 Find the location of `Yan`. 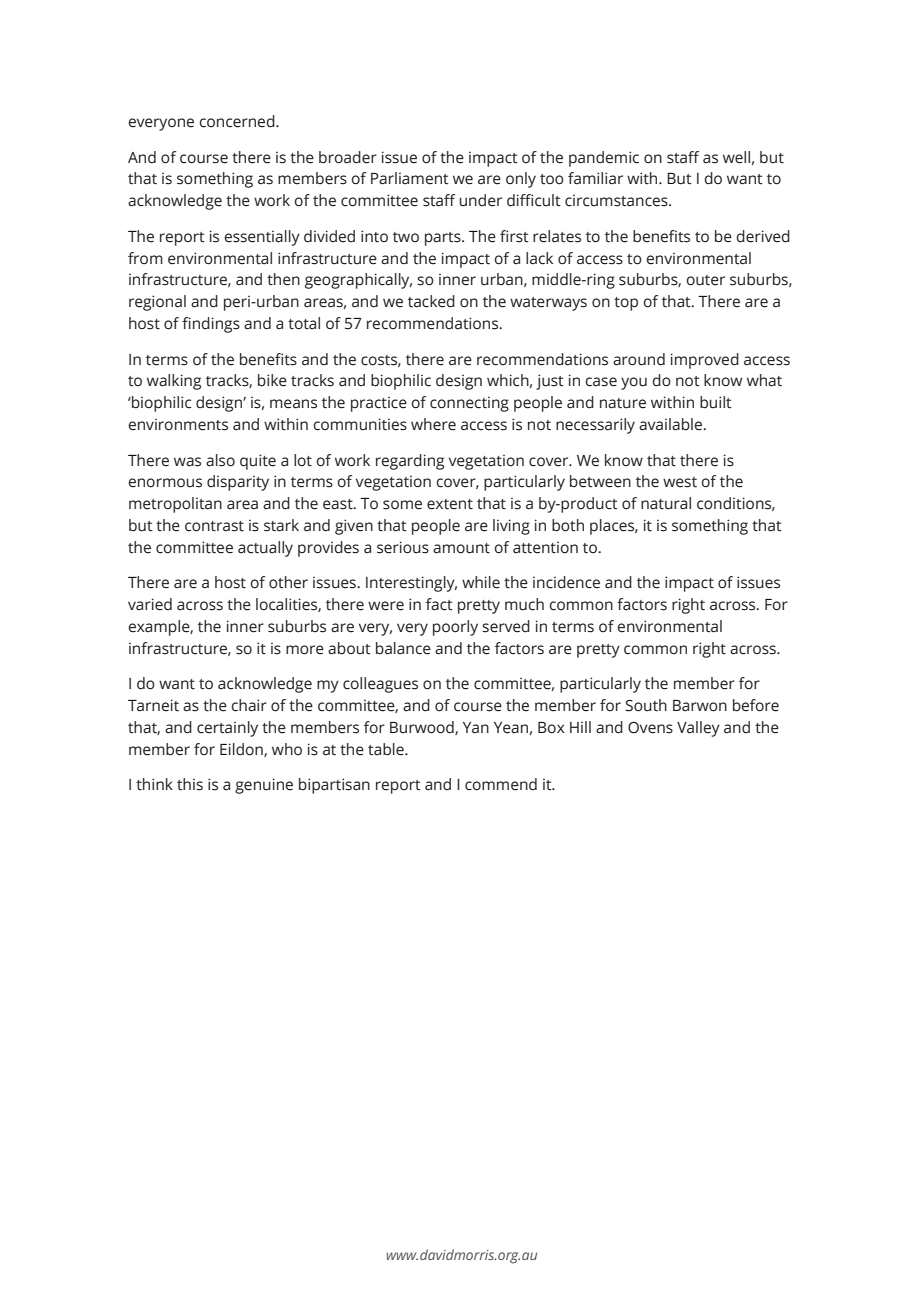

Yan is located at coordinates (476, 728).
